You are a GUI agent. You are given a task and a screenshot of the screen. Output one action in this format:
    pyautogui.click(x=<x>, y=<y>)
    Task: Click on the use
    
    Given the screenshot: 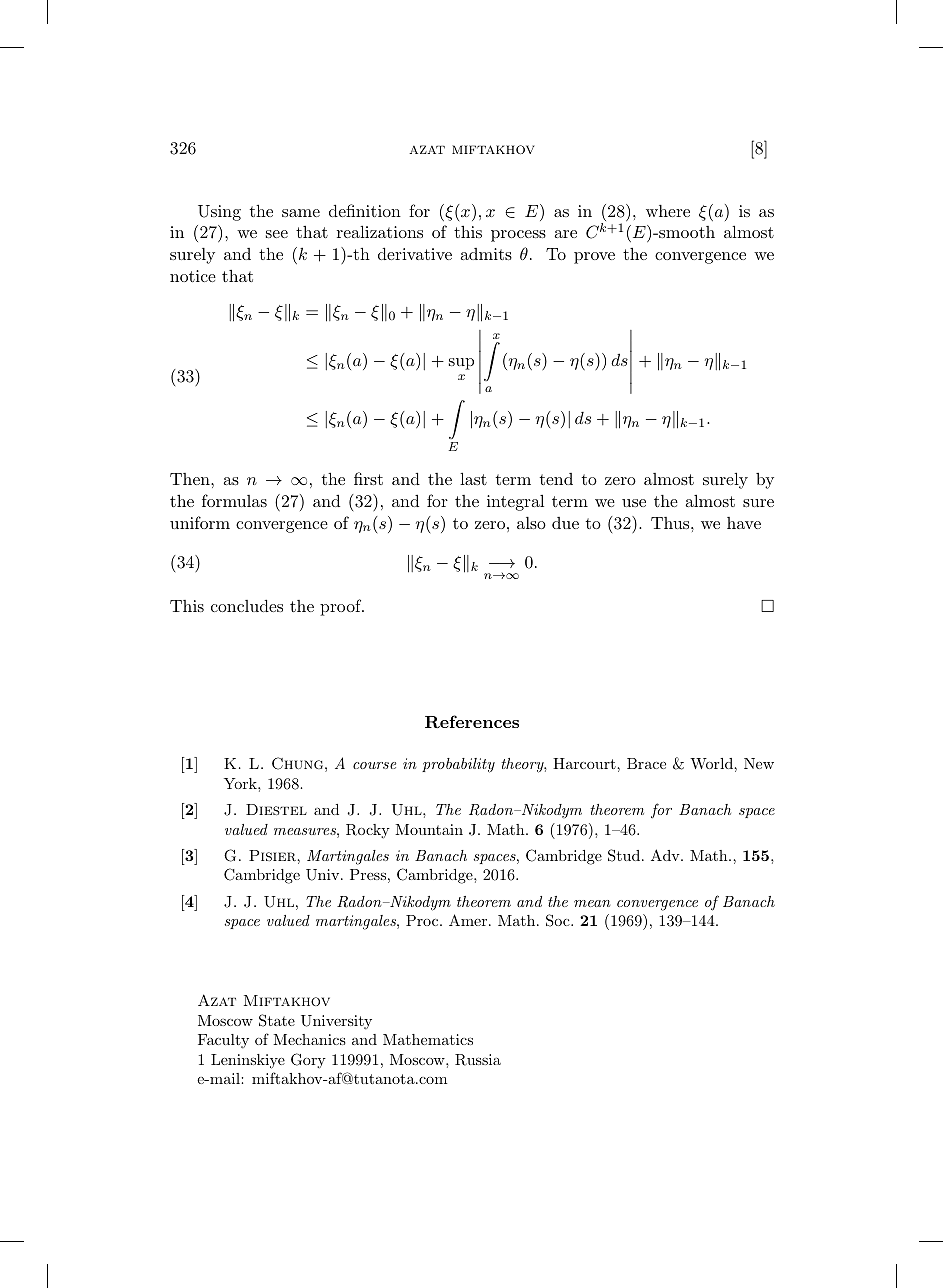 What is the action you would take?
    pyautogui.click(x=634, y=503)
